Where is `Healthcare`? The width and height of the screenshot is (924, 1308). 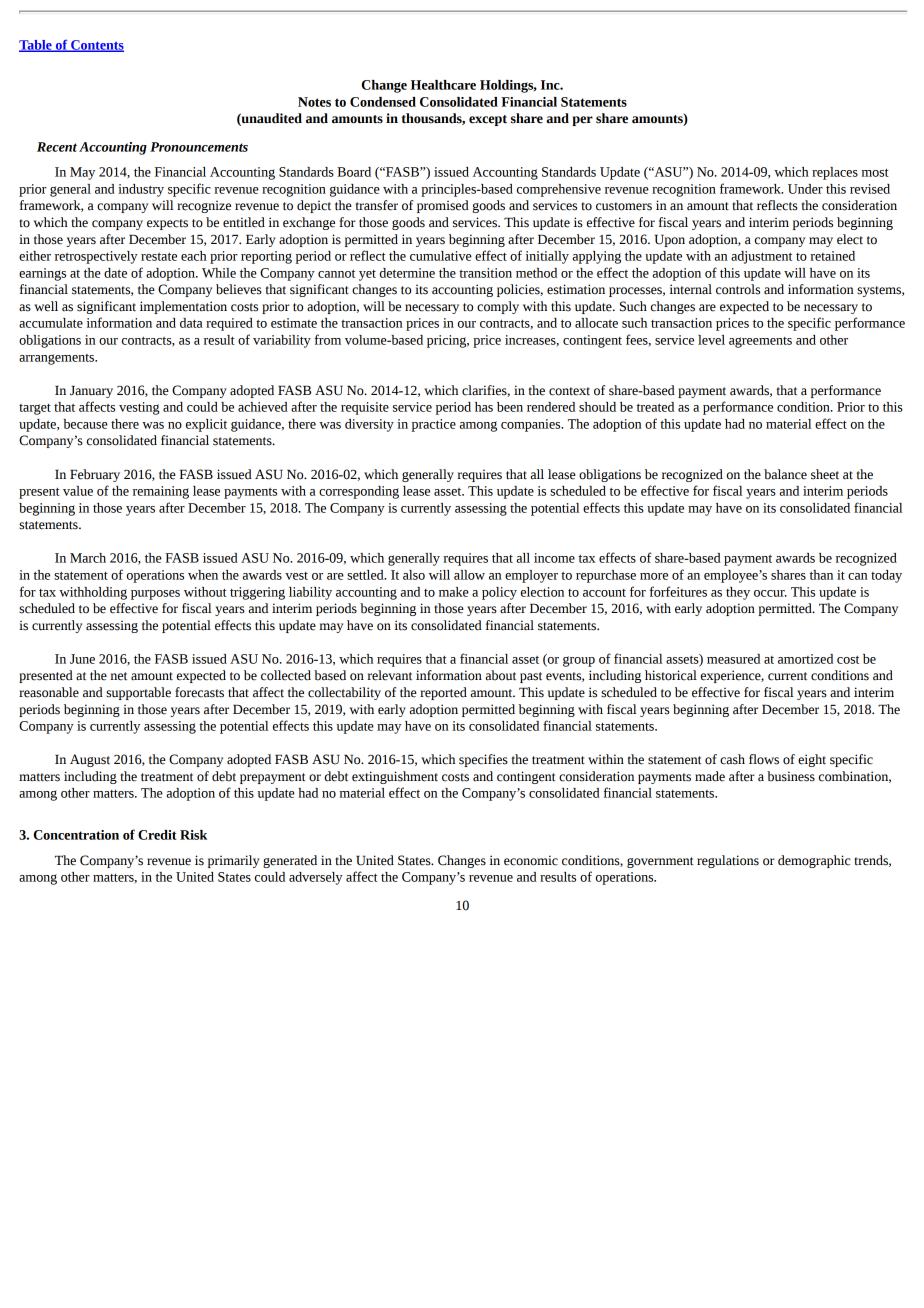 Healthcare is located at coordinates (443, 85).
